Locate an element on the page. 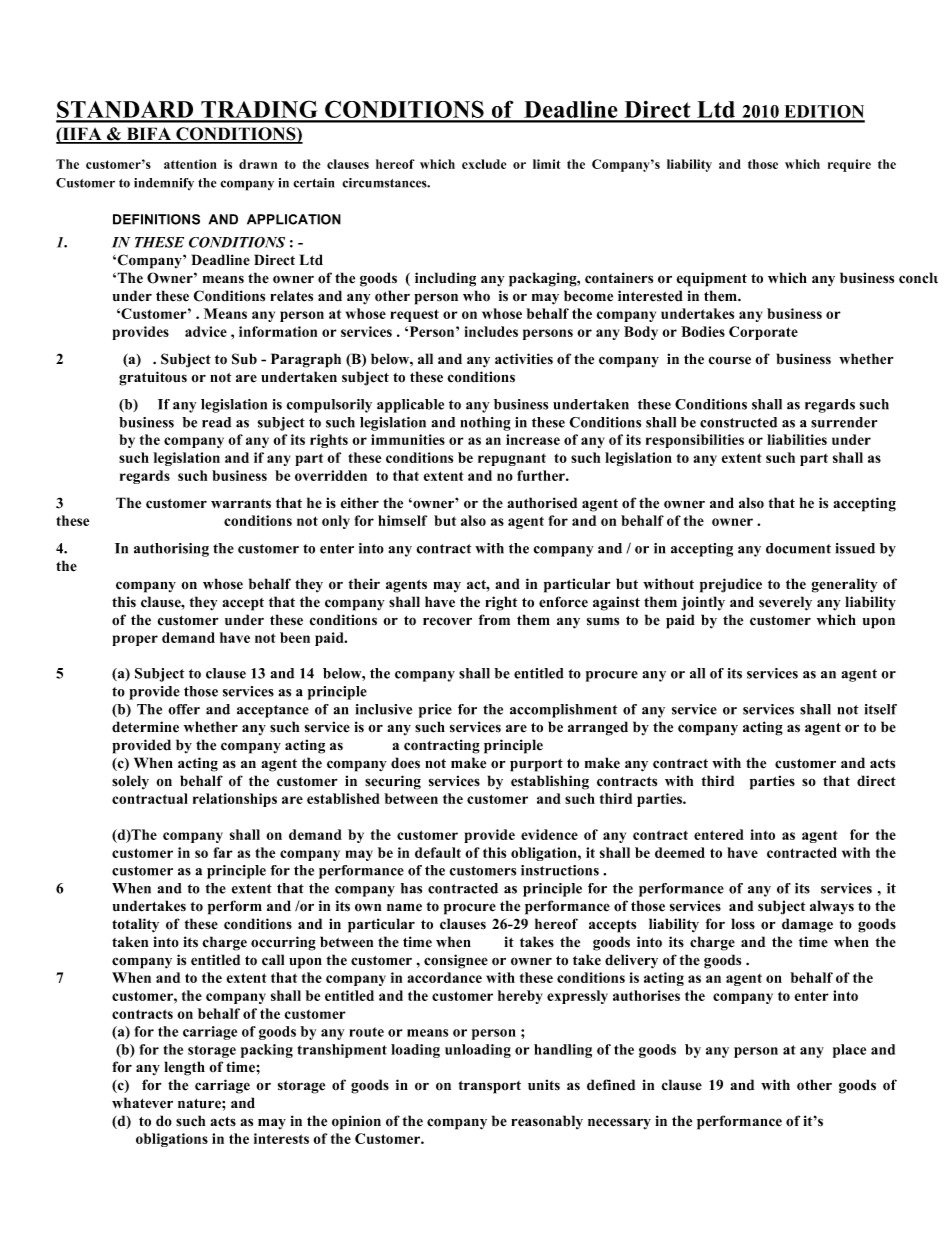  warrants is located at coordinates (241, 504).
